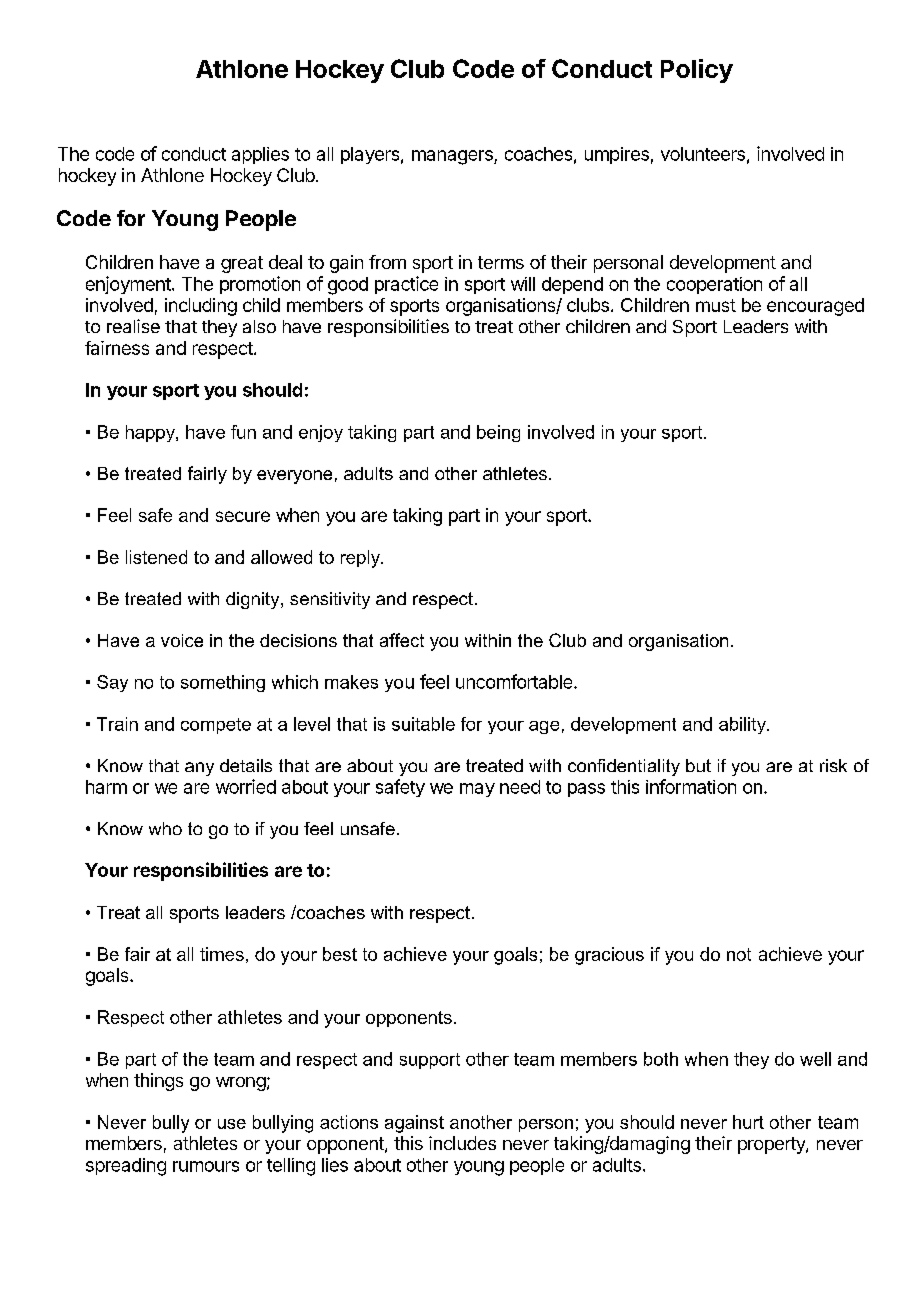 The width and height of the image is (924, 1307). Describe the element at coordinates (477, 790) in the image. I see `may` at that location.
